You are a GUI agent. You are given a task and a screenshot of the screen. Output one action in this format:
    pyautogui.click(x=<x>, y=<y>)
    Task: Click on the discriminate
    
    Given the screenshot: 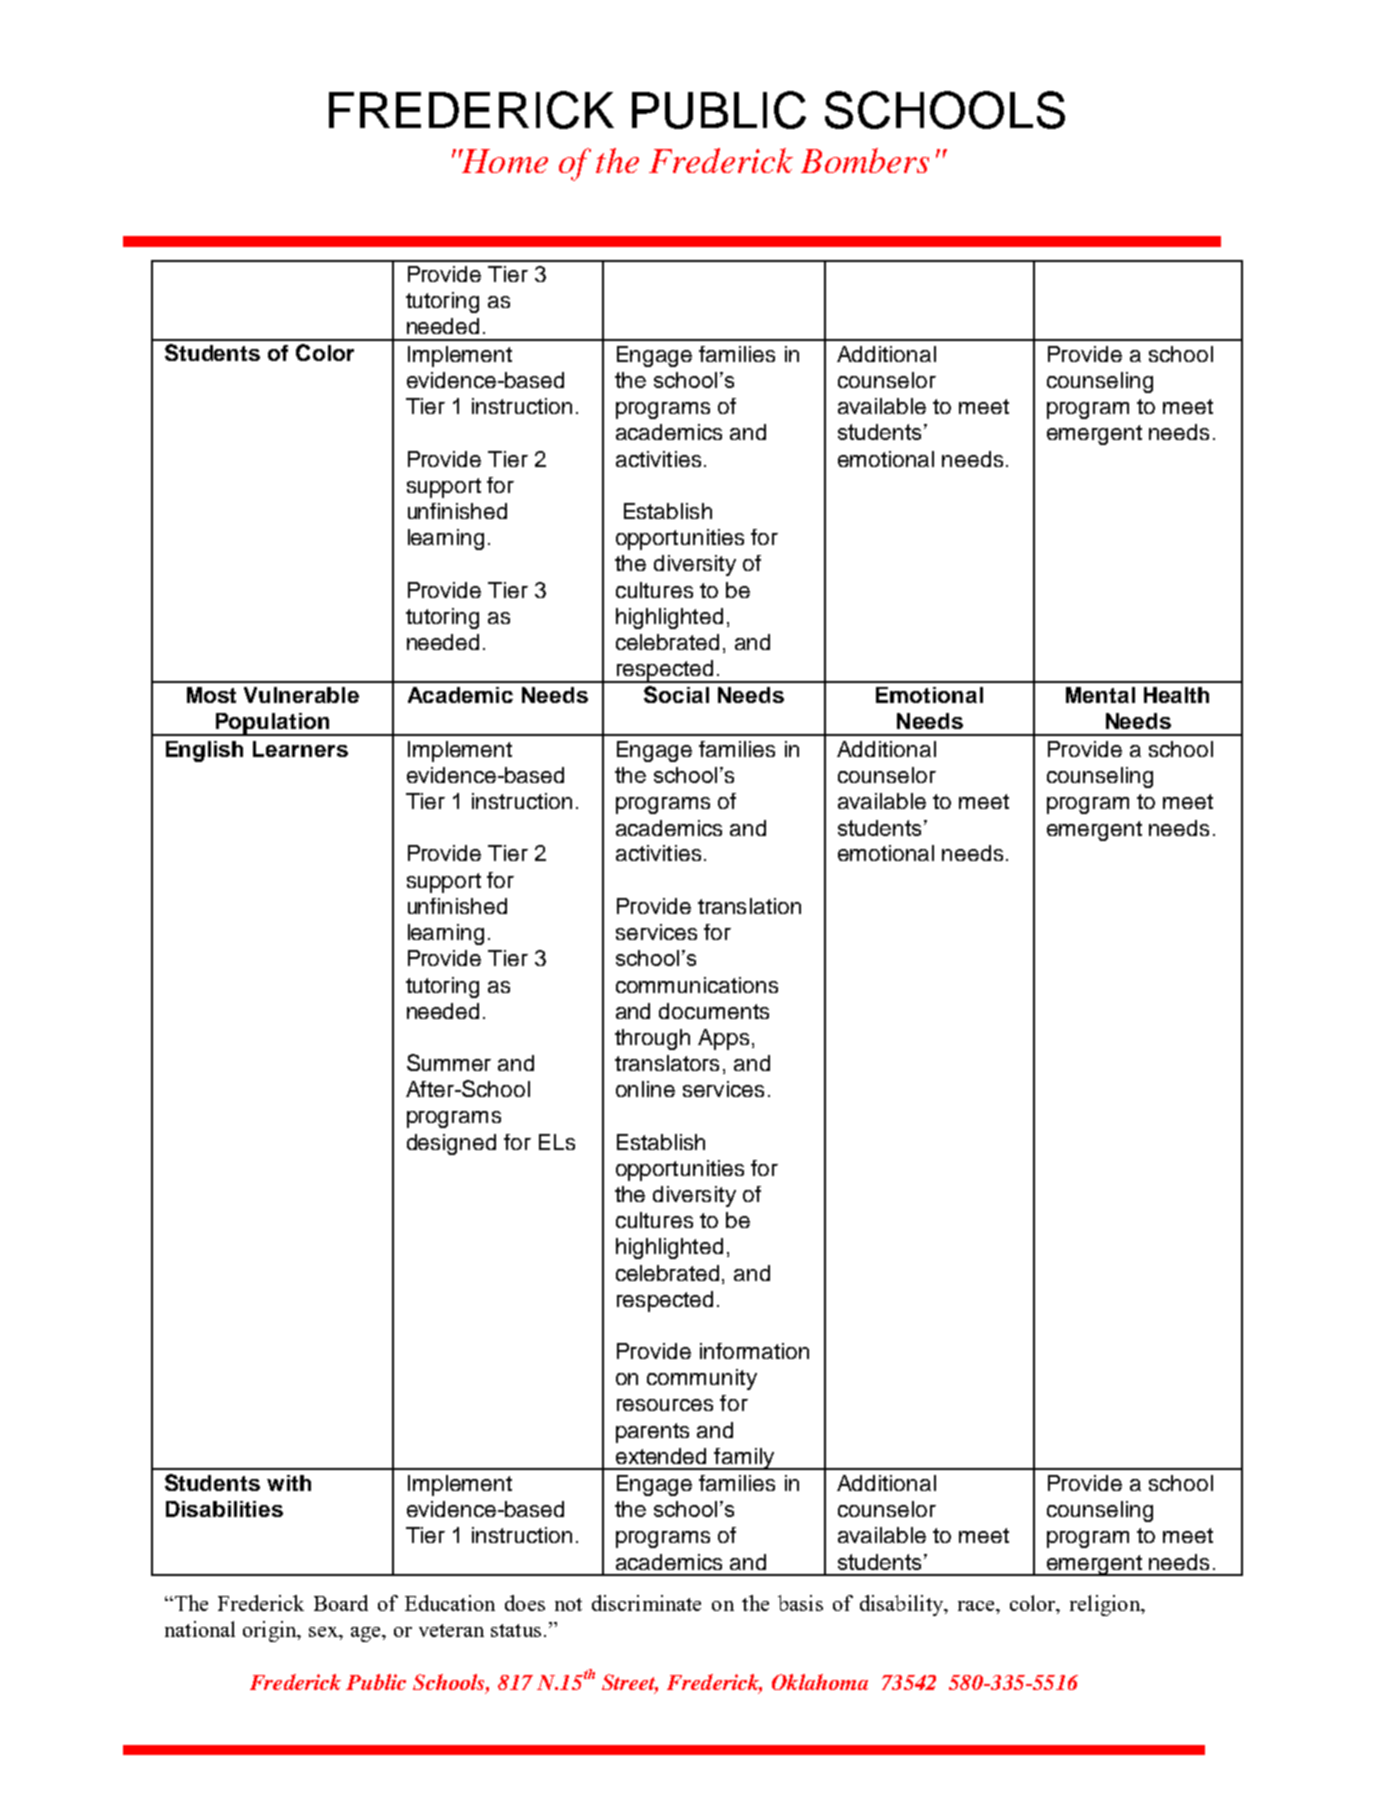 What is the action you would take?
    pyautogui.click(x=646, y=1603)
